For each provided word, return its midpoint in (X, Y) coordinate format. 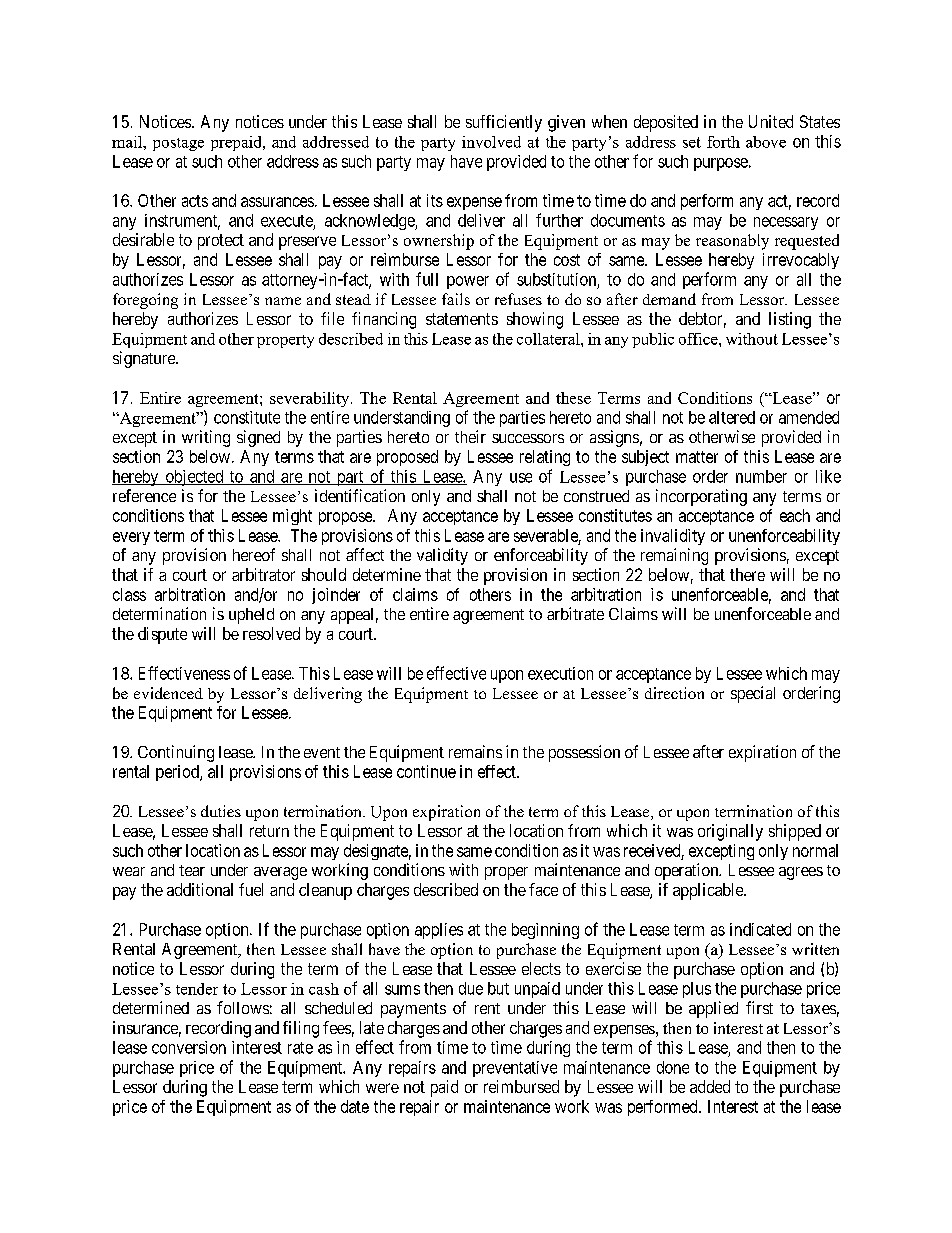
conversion (189, 1047)
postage (178, 144)
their (470, 436)
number (761, 476)
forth (723, 142)
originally (730, 832)
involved (491, 142)
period (178, 773)
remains (475, 751)
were (382, 1088)
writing (206, 438)
